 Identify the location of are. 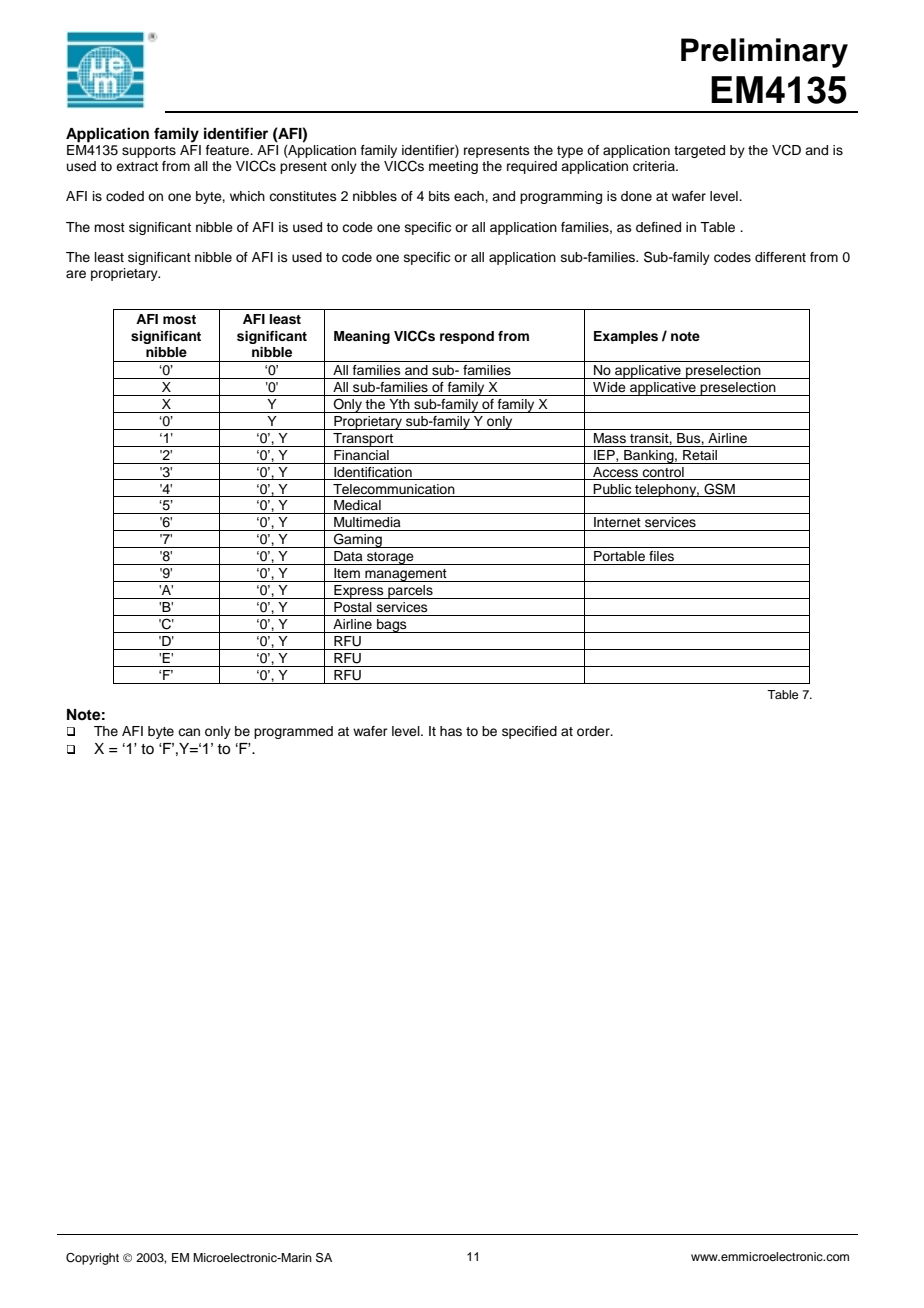
(76, 274).
